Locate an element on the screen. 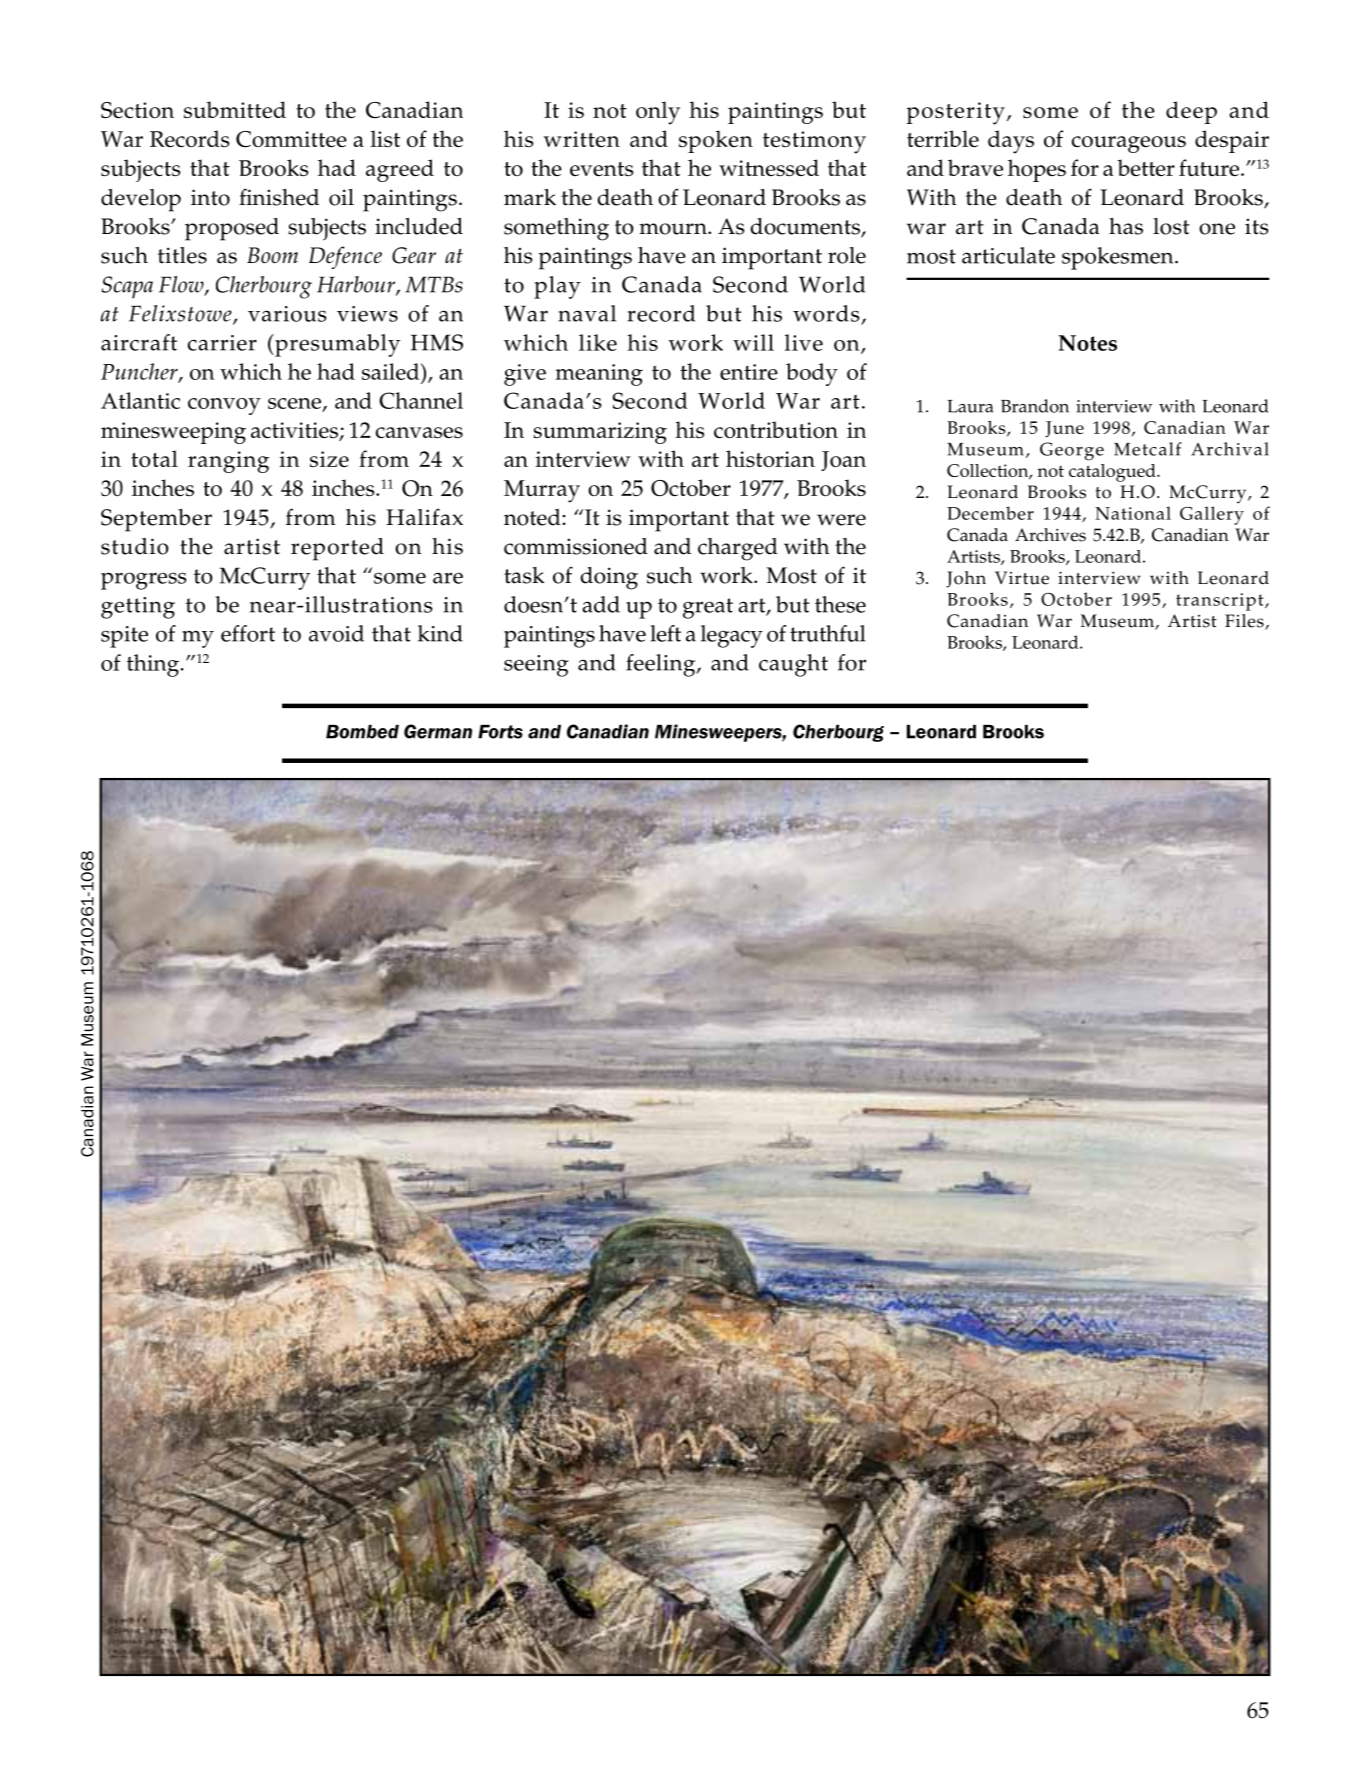 The image size is (1370, 1772). progress is located at coordinates (143, 581).
